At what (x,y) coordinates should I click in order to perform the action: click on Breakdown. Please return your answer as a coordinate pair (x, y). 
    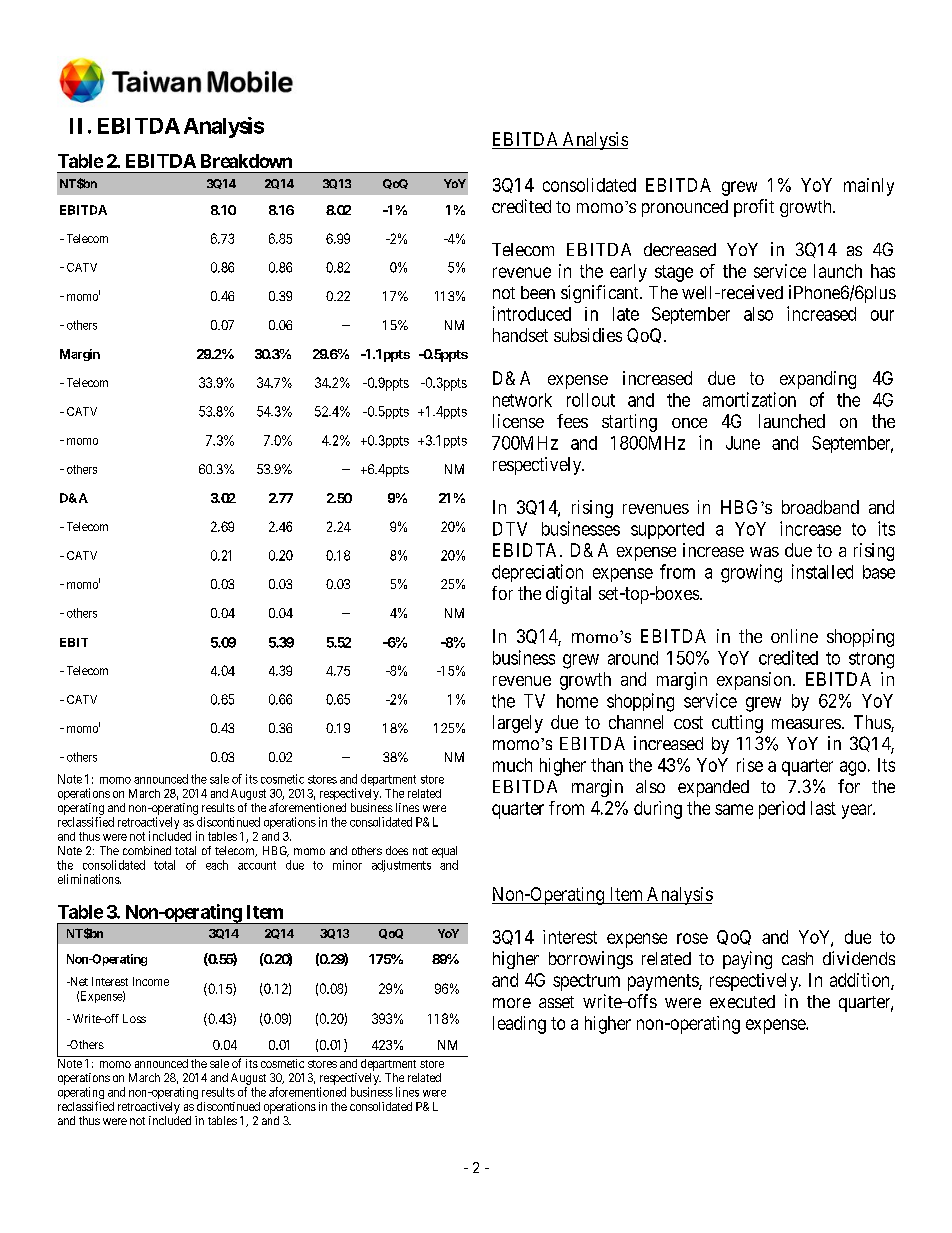
    Looking at the image, I should click on (246, 161).
